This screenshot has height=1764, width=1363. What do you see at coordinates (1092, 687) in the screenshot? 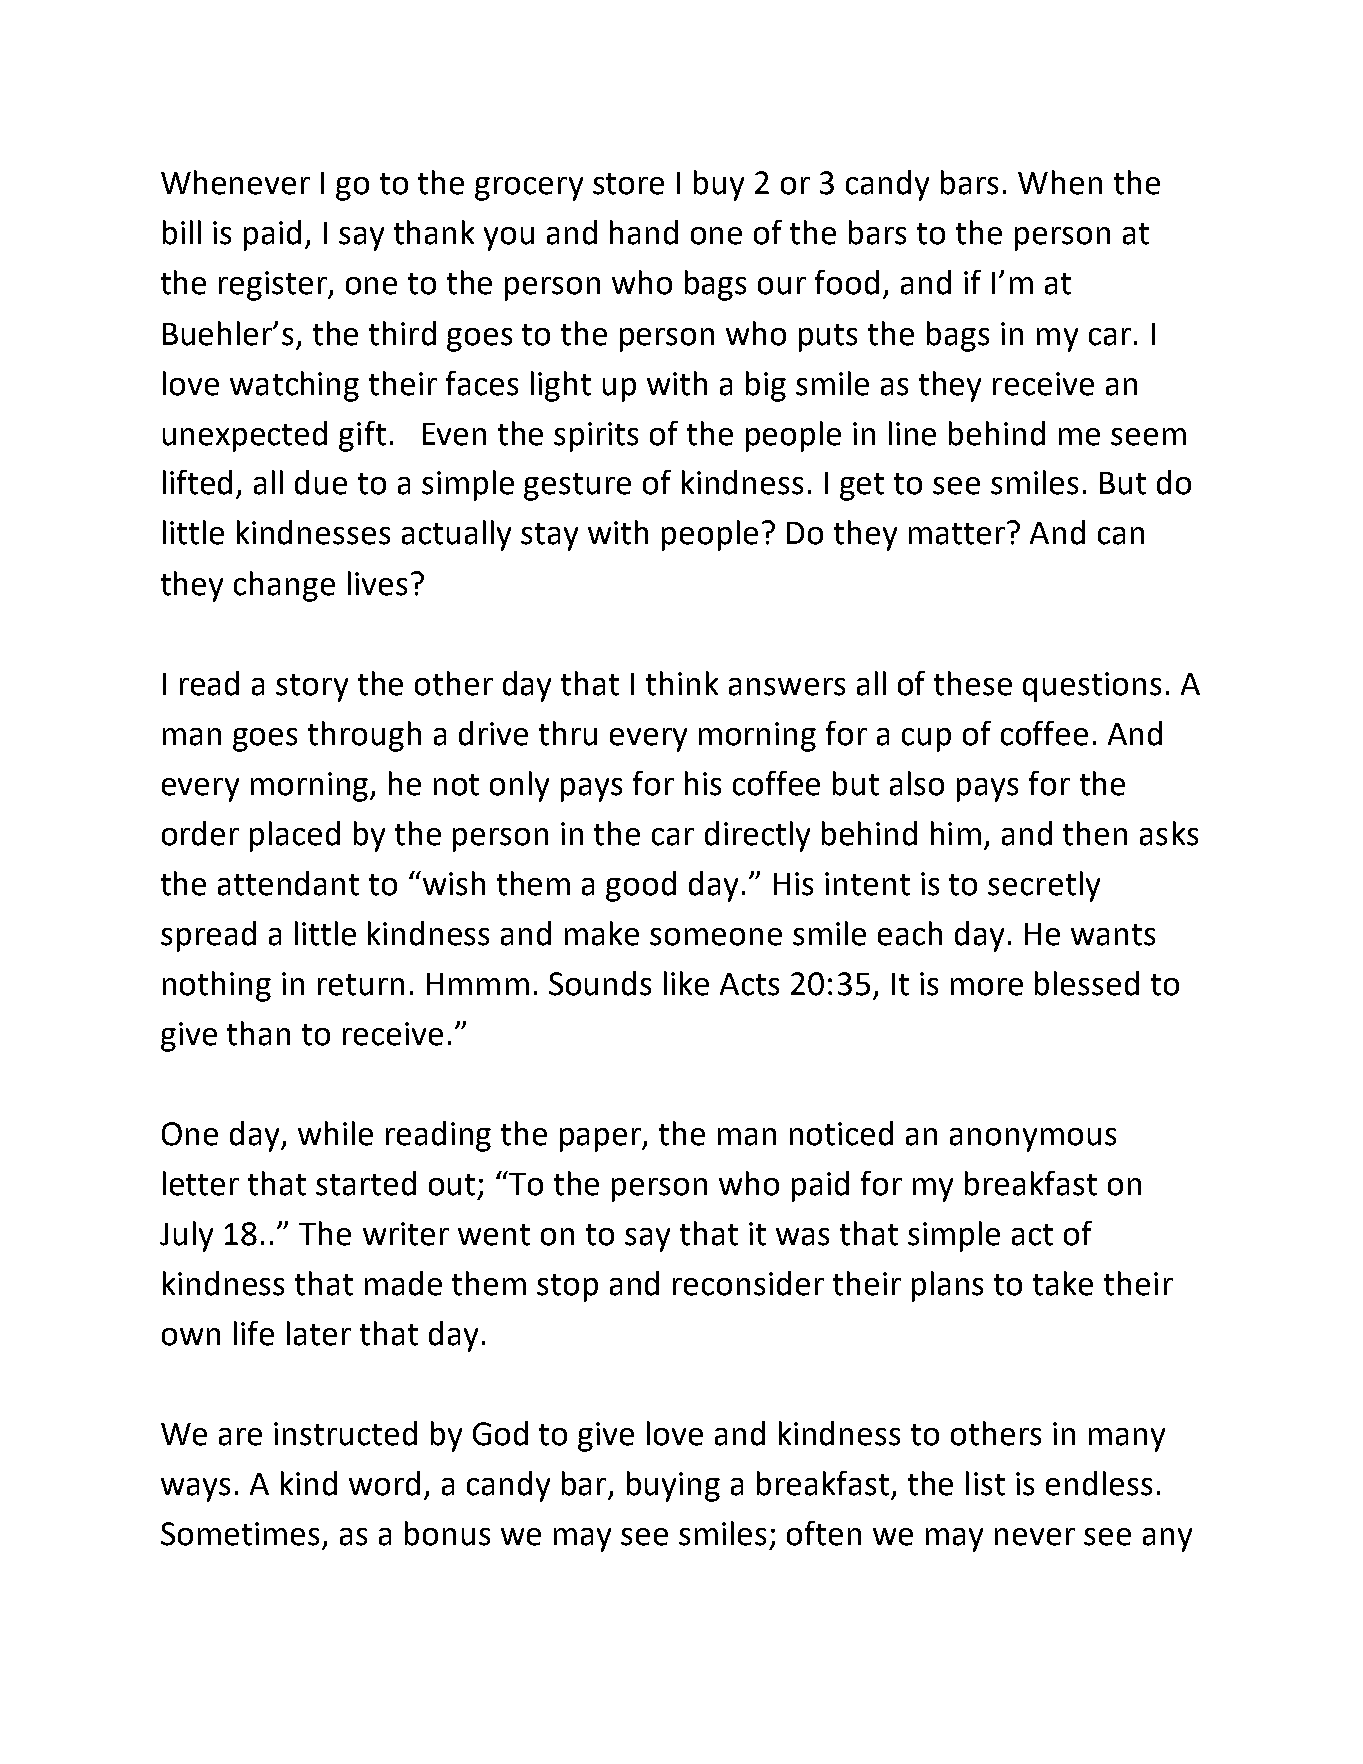
I see `questions` at bounding box center [1092, 687].
